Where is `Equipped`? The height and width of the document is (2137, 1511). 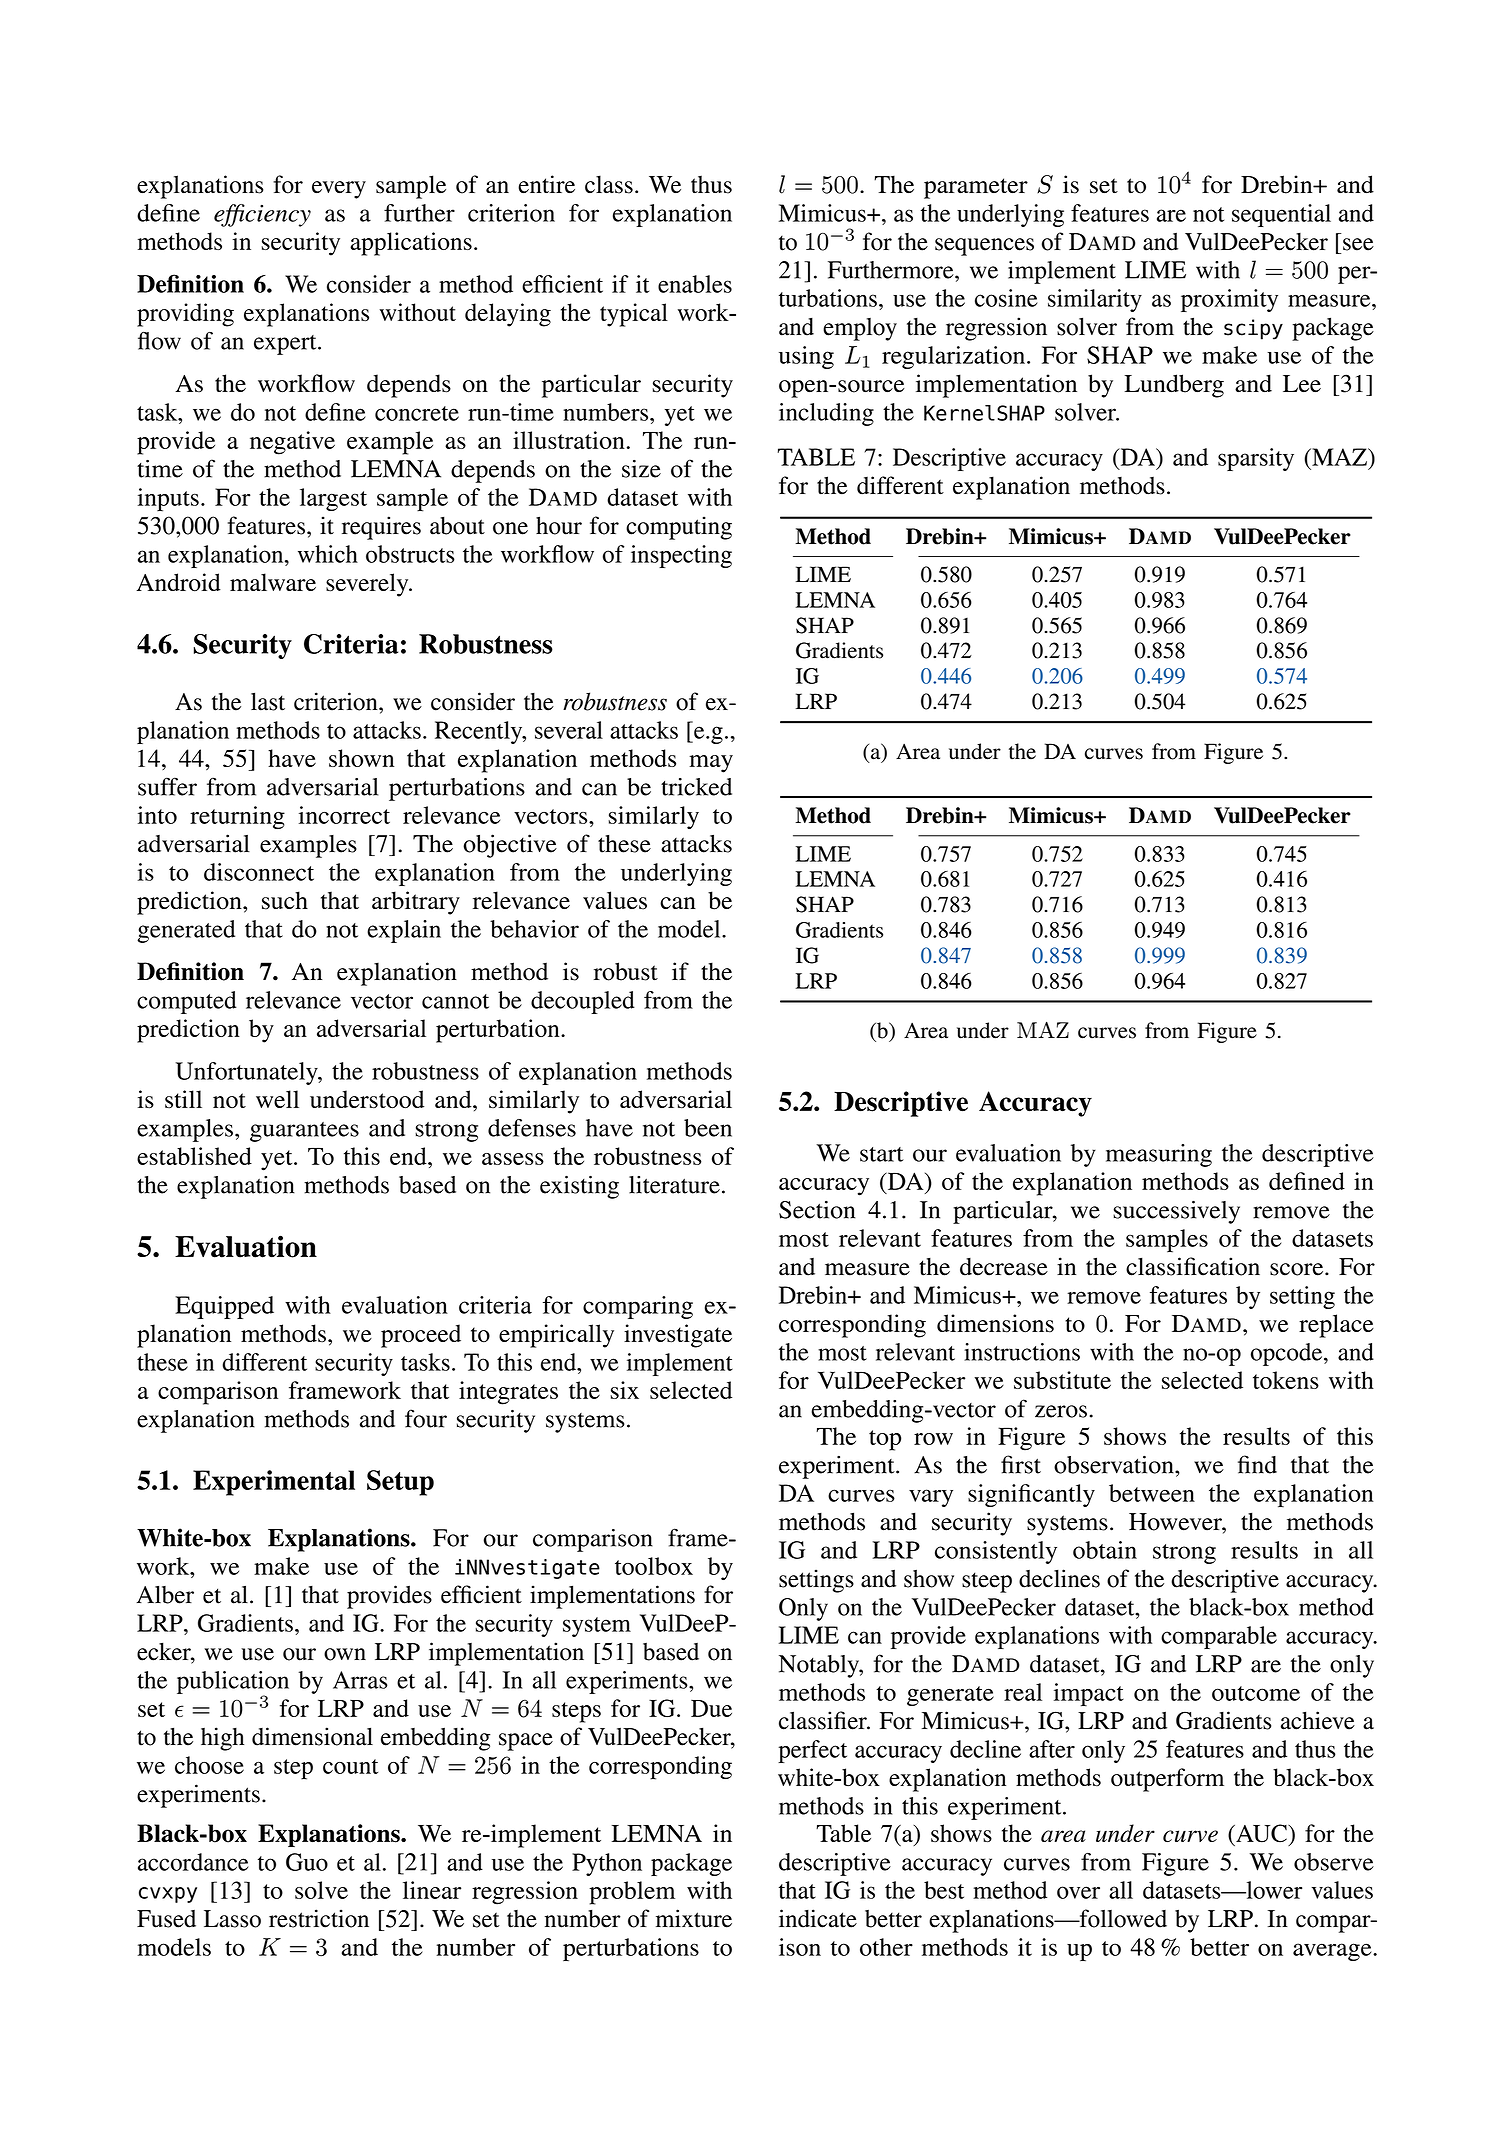 Equipped is located at coordinates (224, 1307).
